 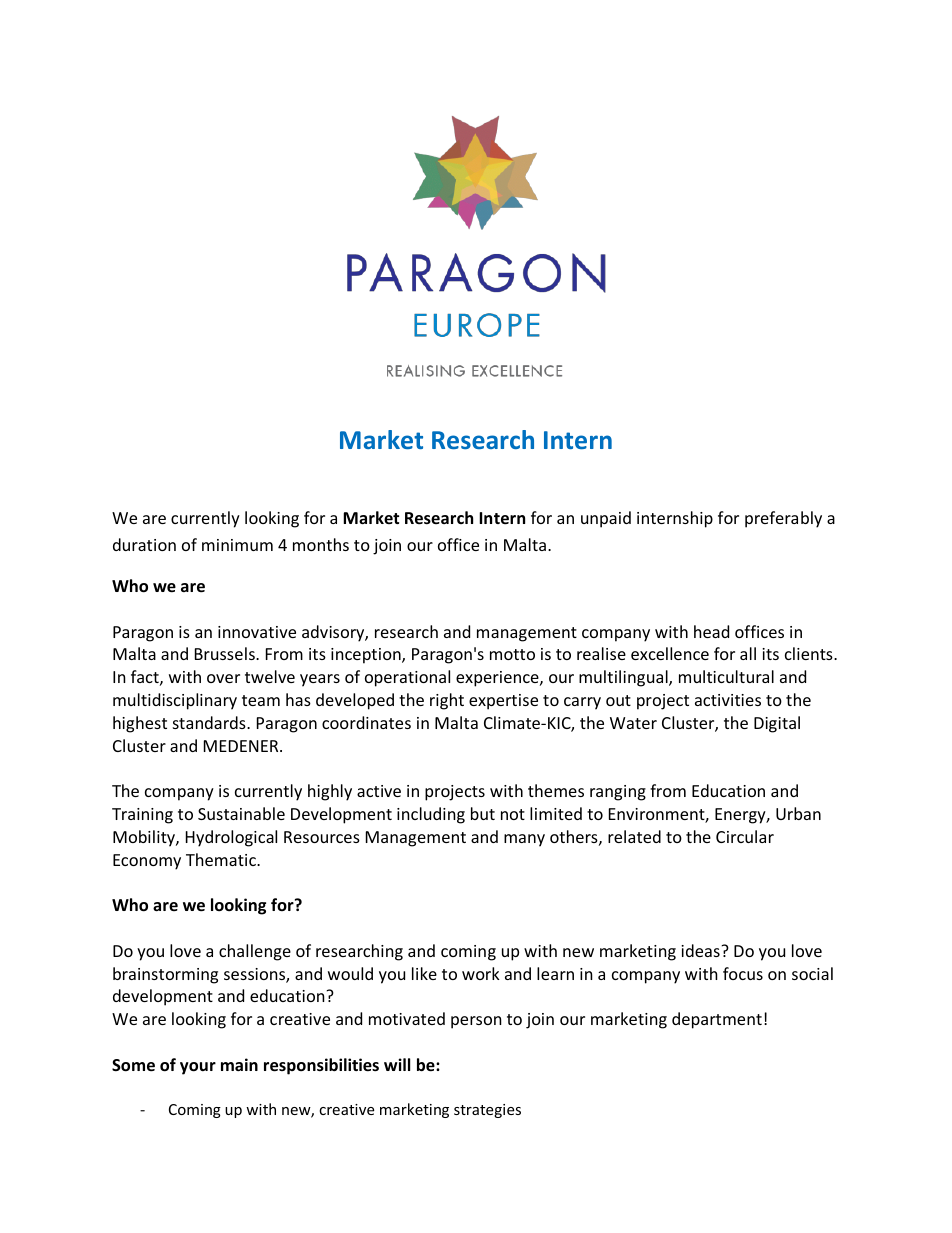 What do you see at coordinates (198, 1068) in the document?
I see `your` at bounding box center [198, 1068].
